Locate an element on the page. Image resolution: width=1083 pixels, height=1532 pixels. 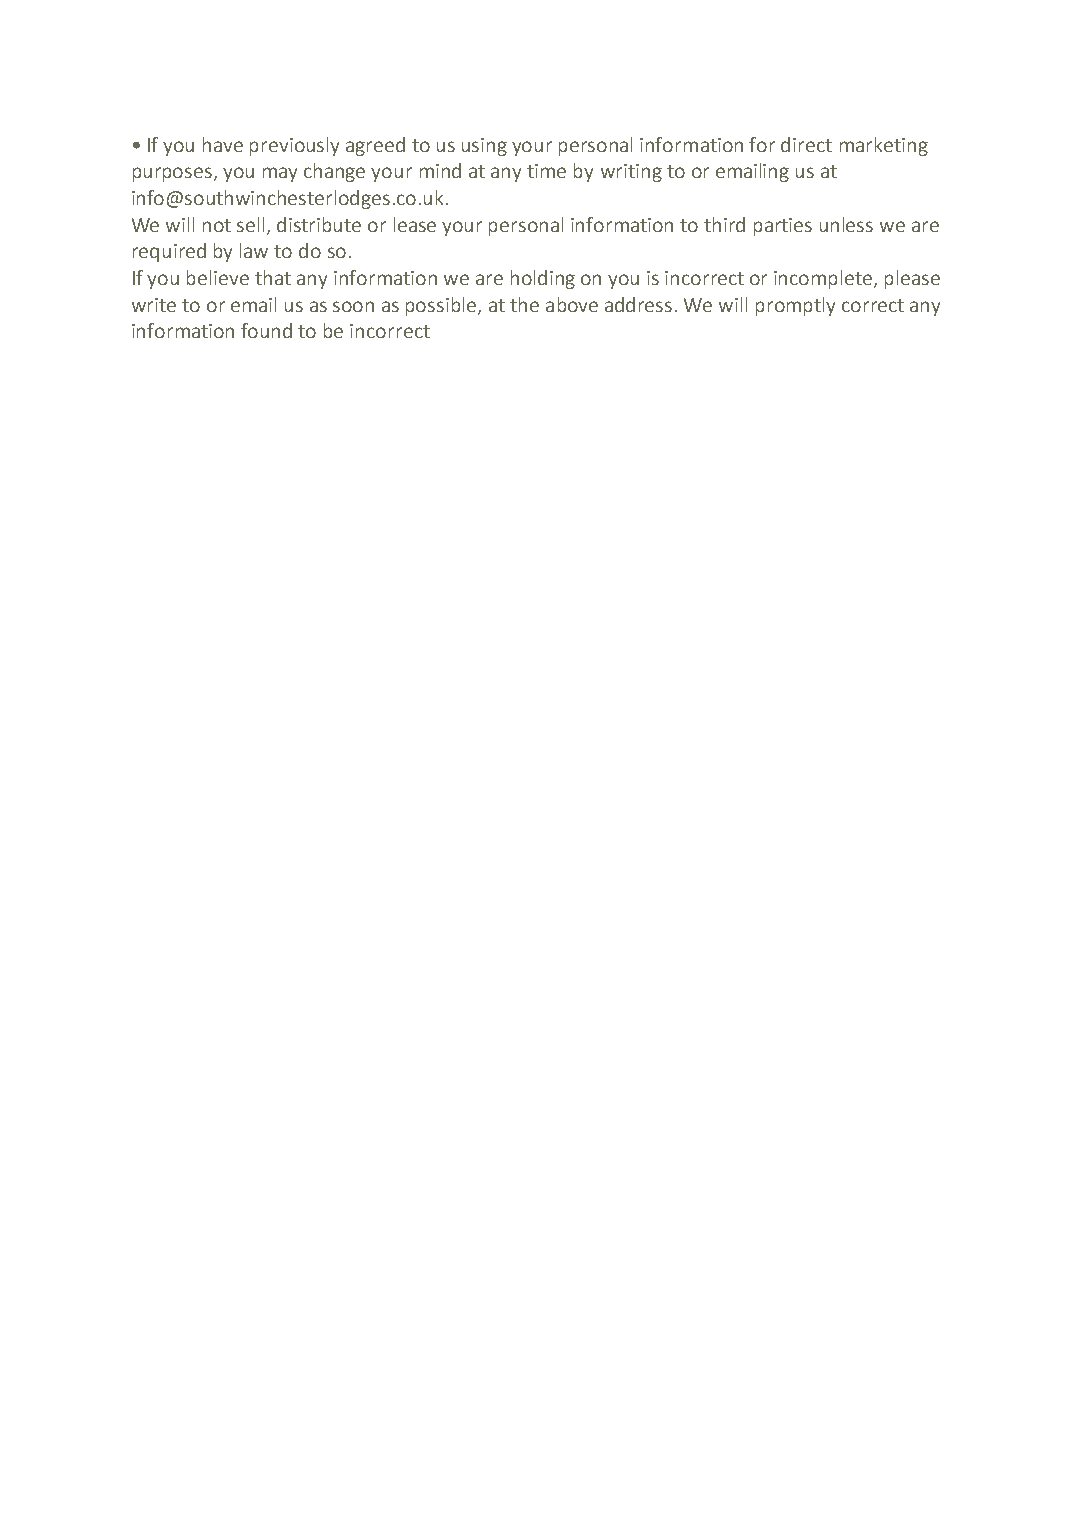
found is located at coordinates (266, 330).
